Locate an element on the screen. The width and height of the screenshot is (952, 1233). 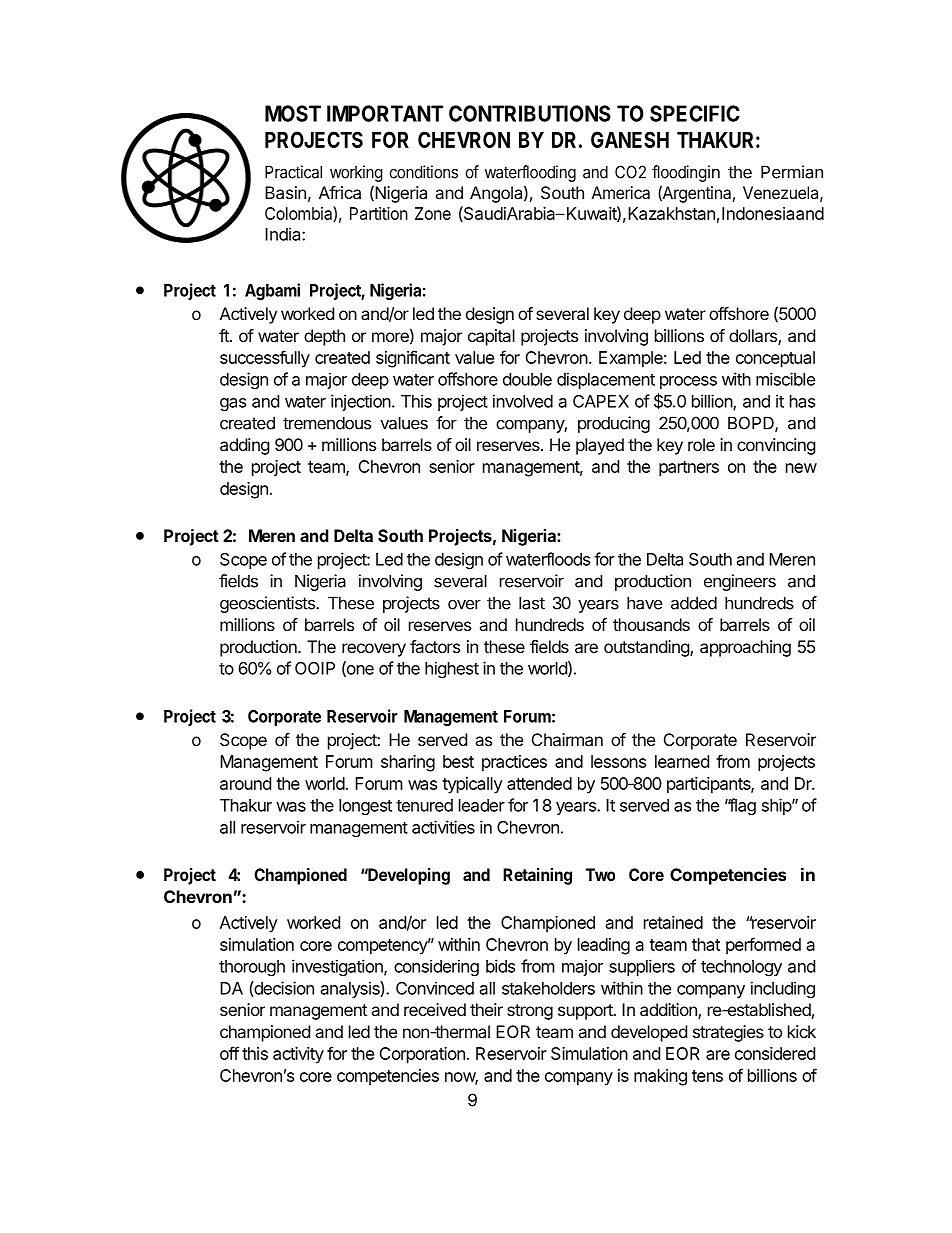
depth is located at coordinates (324, 337).
